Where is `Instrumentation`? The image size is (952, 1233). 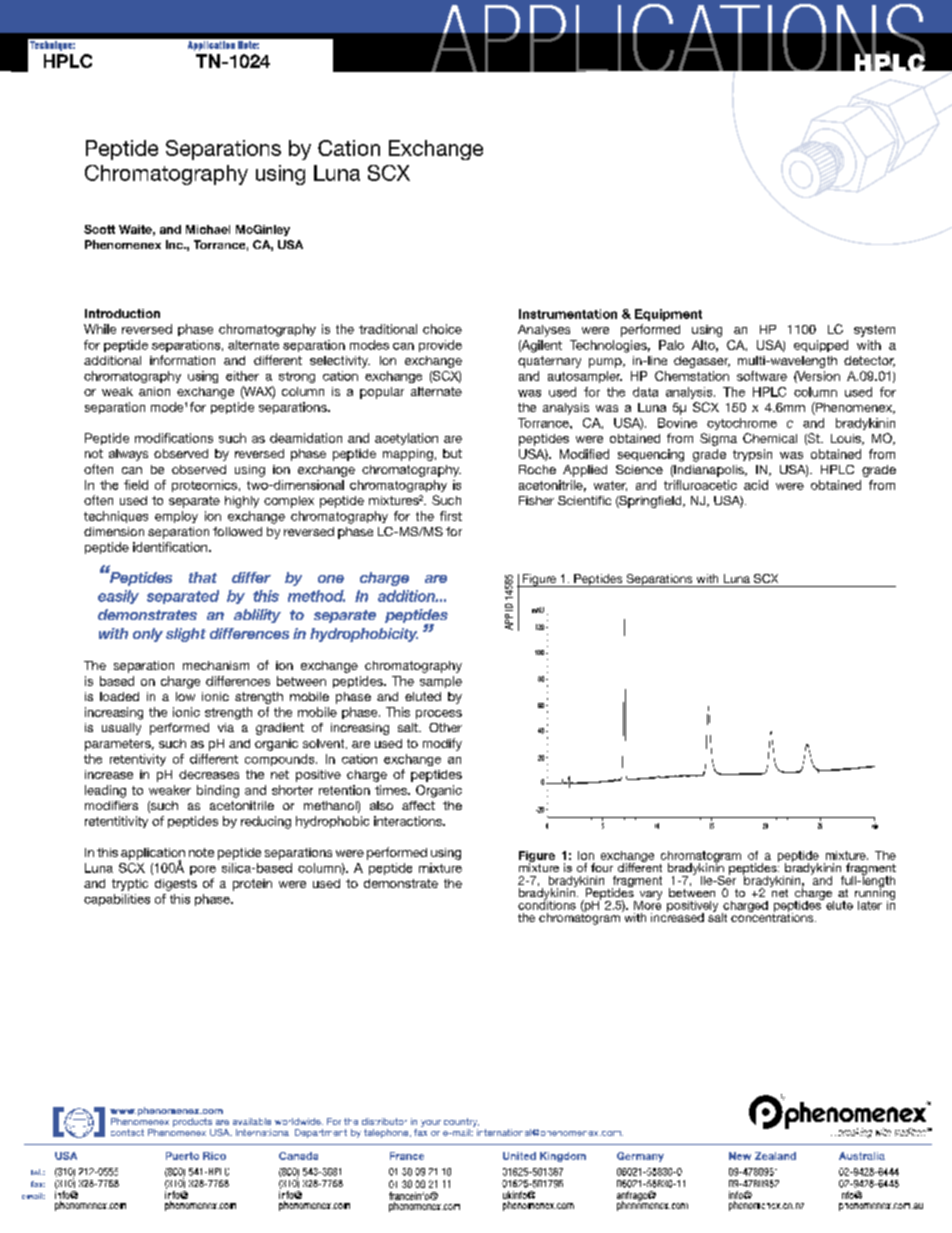
Instrumentation is located at coordinates (568, 314).
